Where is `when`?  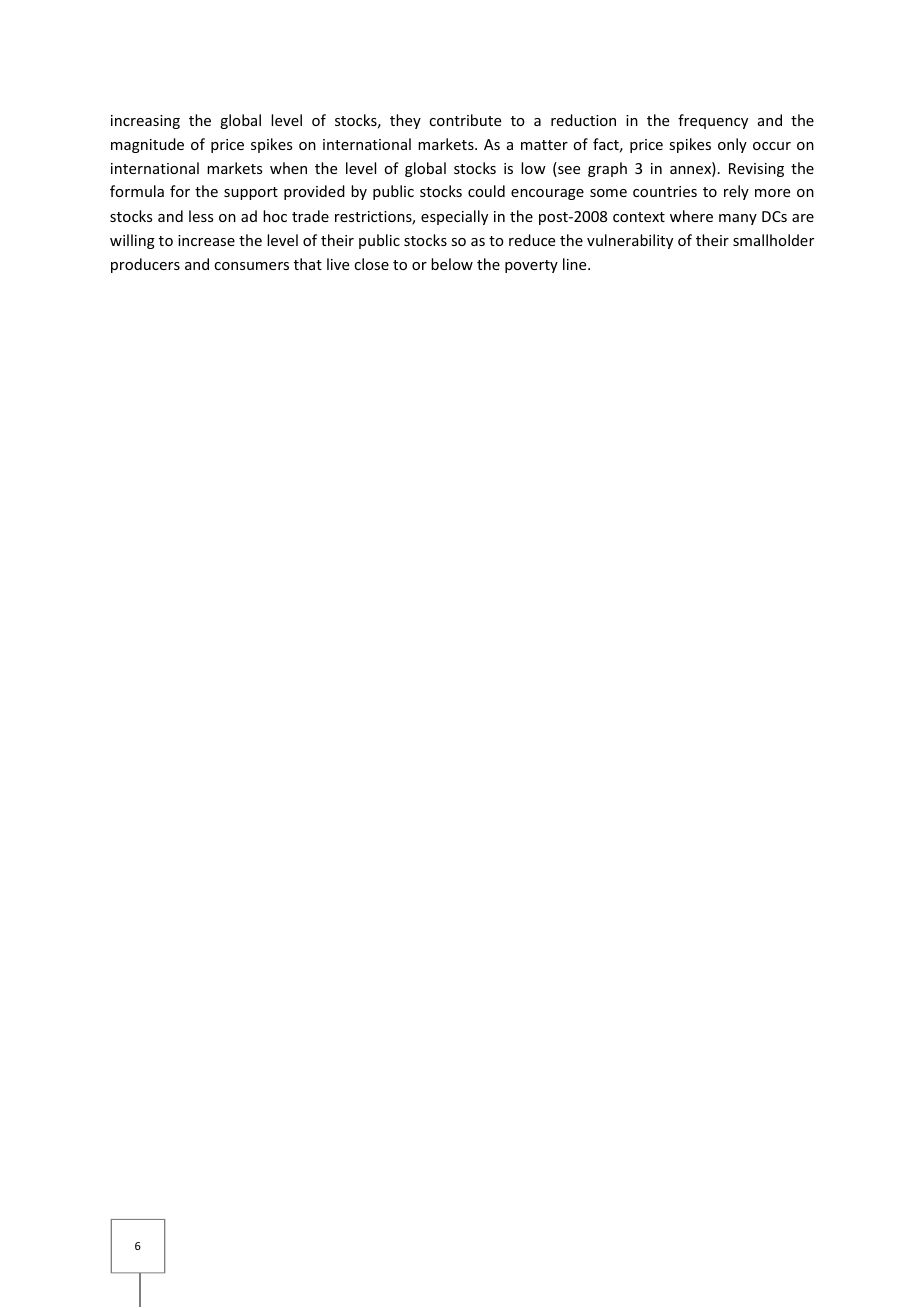 when is located at coordinates (288, 168).
